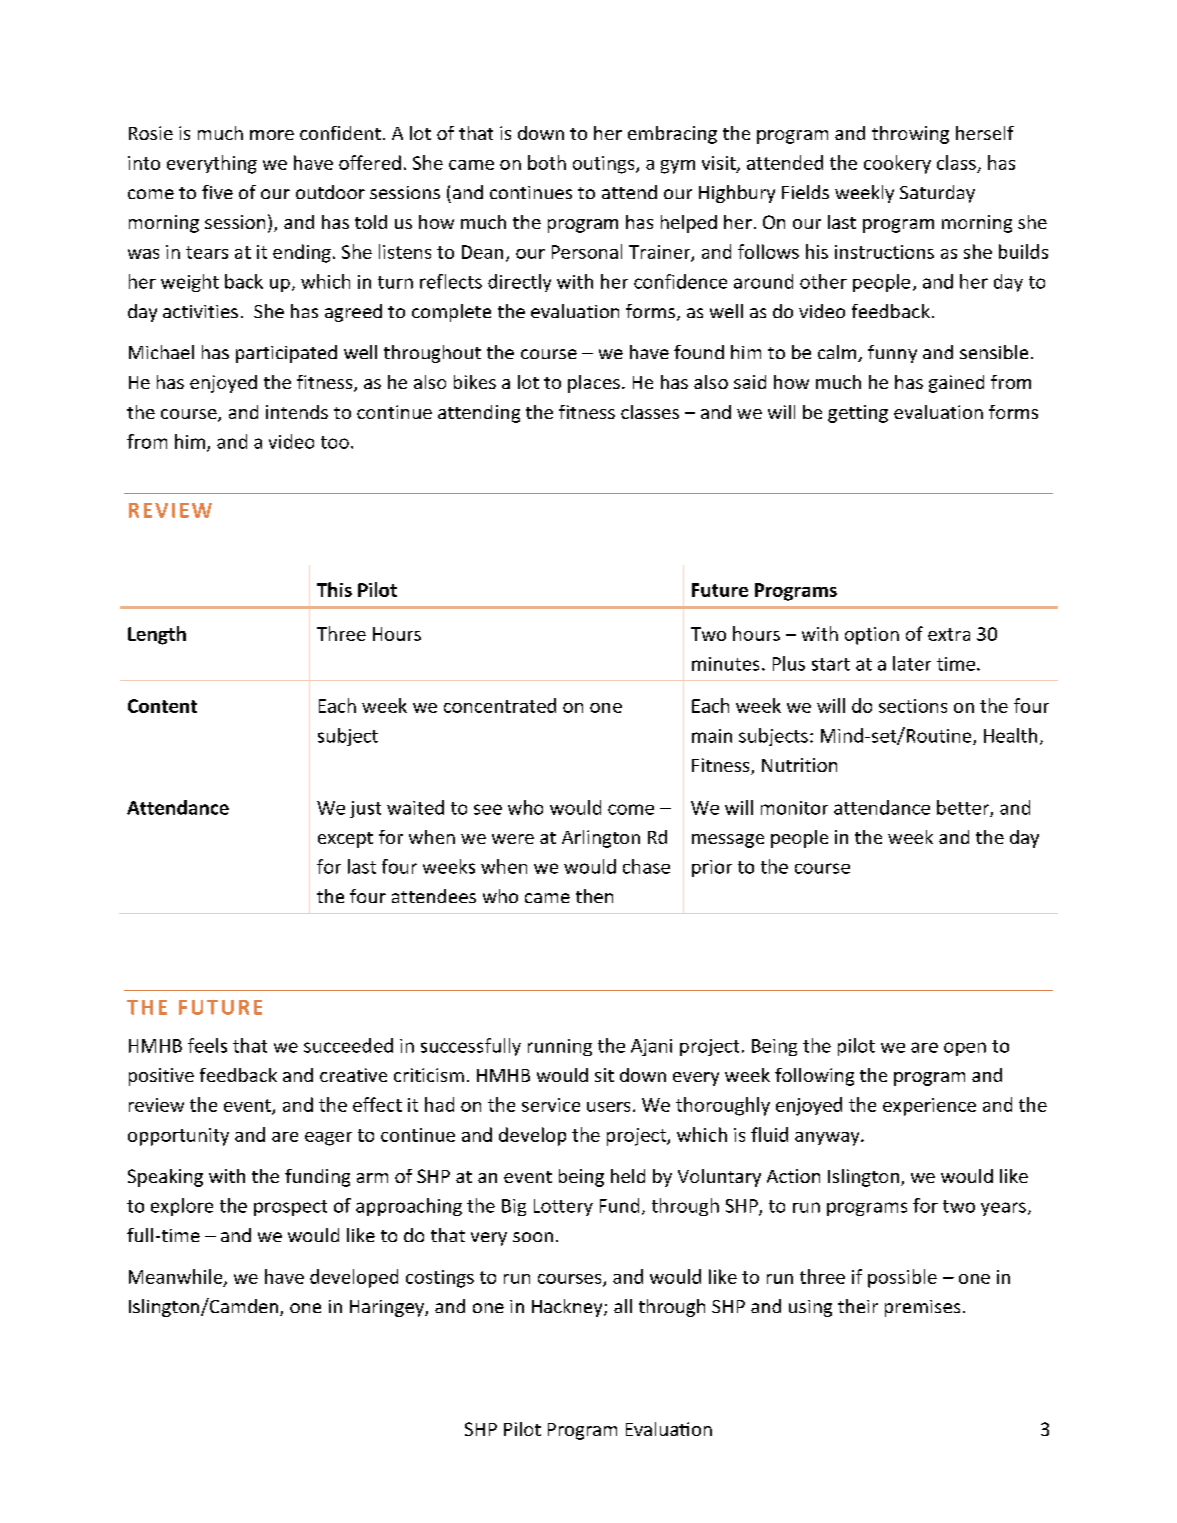  Describe the element at coordinates (965, 1049) in the page. I see `open` at that location.
